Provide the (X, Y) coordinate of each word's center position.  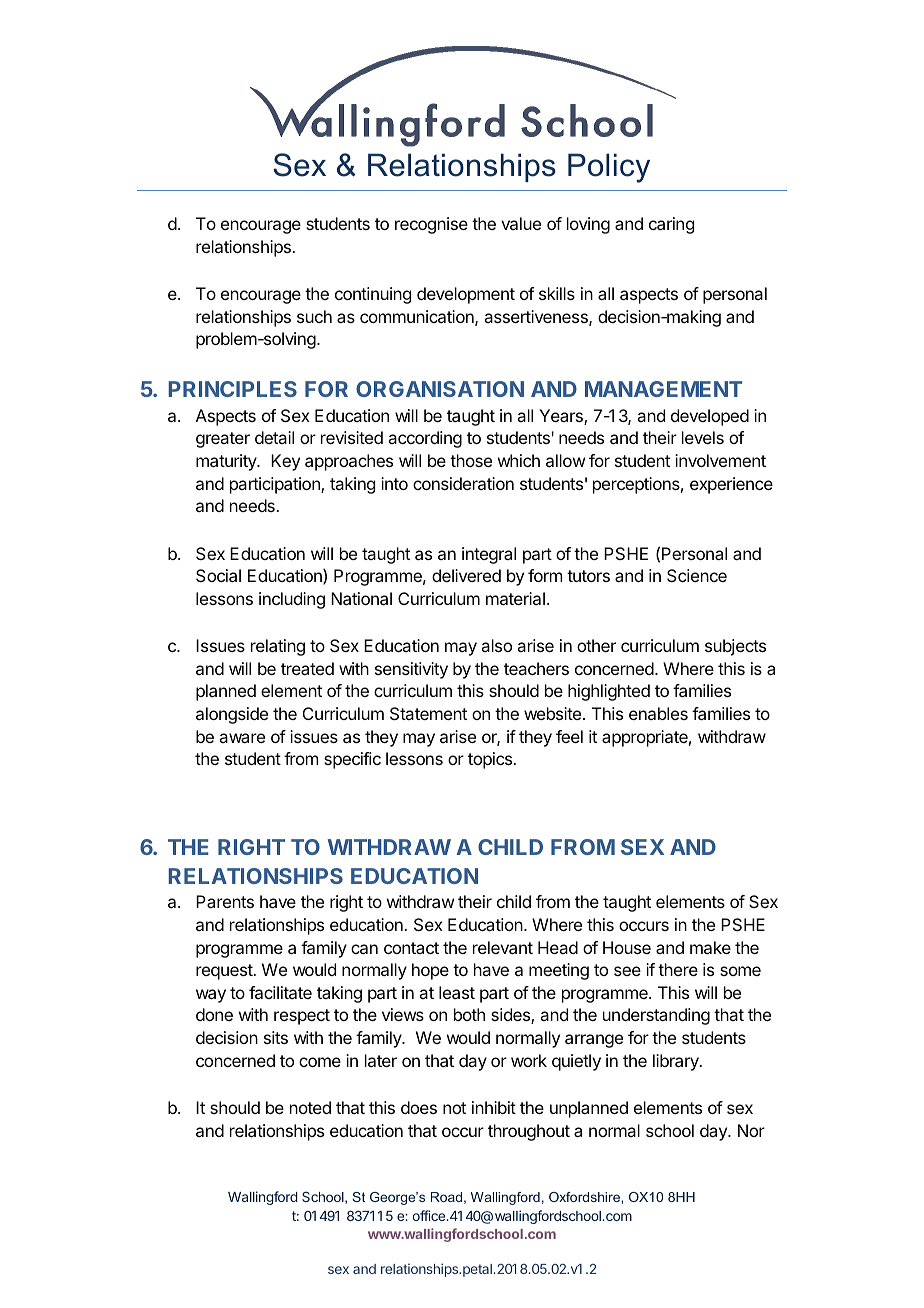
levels (703, 437)
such (314, 316)
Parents (225, 901)
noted (310, 1107)
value (521, 223)
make (710, 947)
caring (671, 225)
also (496, 645)
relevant (503, 947)
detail (274, 437)
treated (307, 668)
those (471, 460)
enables (658, 713)
